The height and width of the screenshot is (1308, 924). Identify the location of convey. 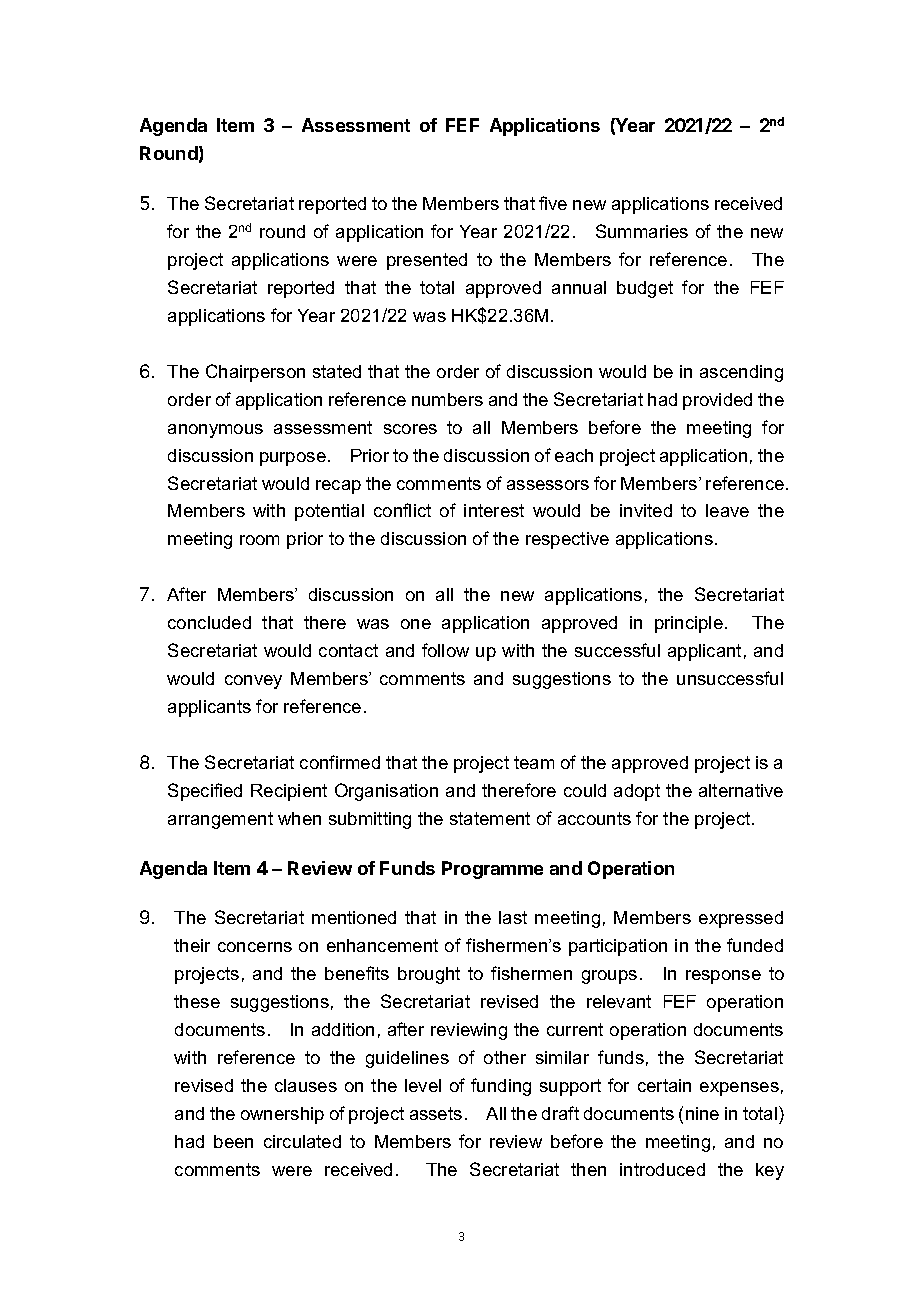
(253, 682).
